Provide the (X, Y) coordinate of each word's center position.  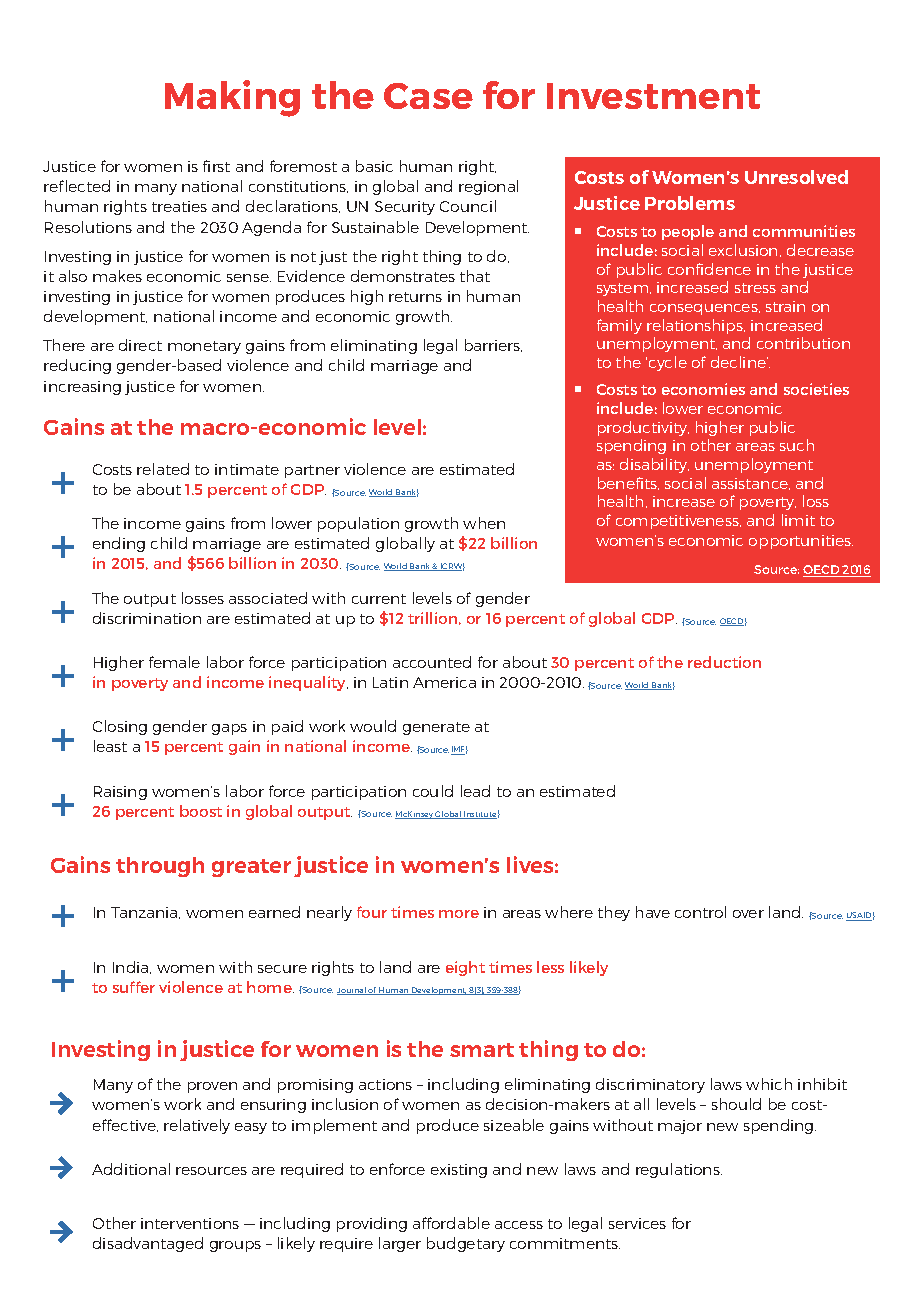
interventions (190, 1223)
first (216, 166)
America (444, 682)
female (174, 662)
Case (428, 96)
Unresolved (796, 177)
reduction (724, 662)
